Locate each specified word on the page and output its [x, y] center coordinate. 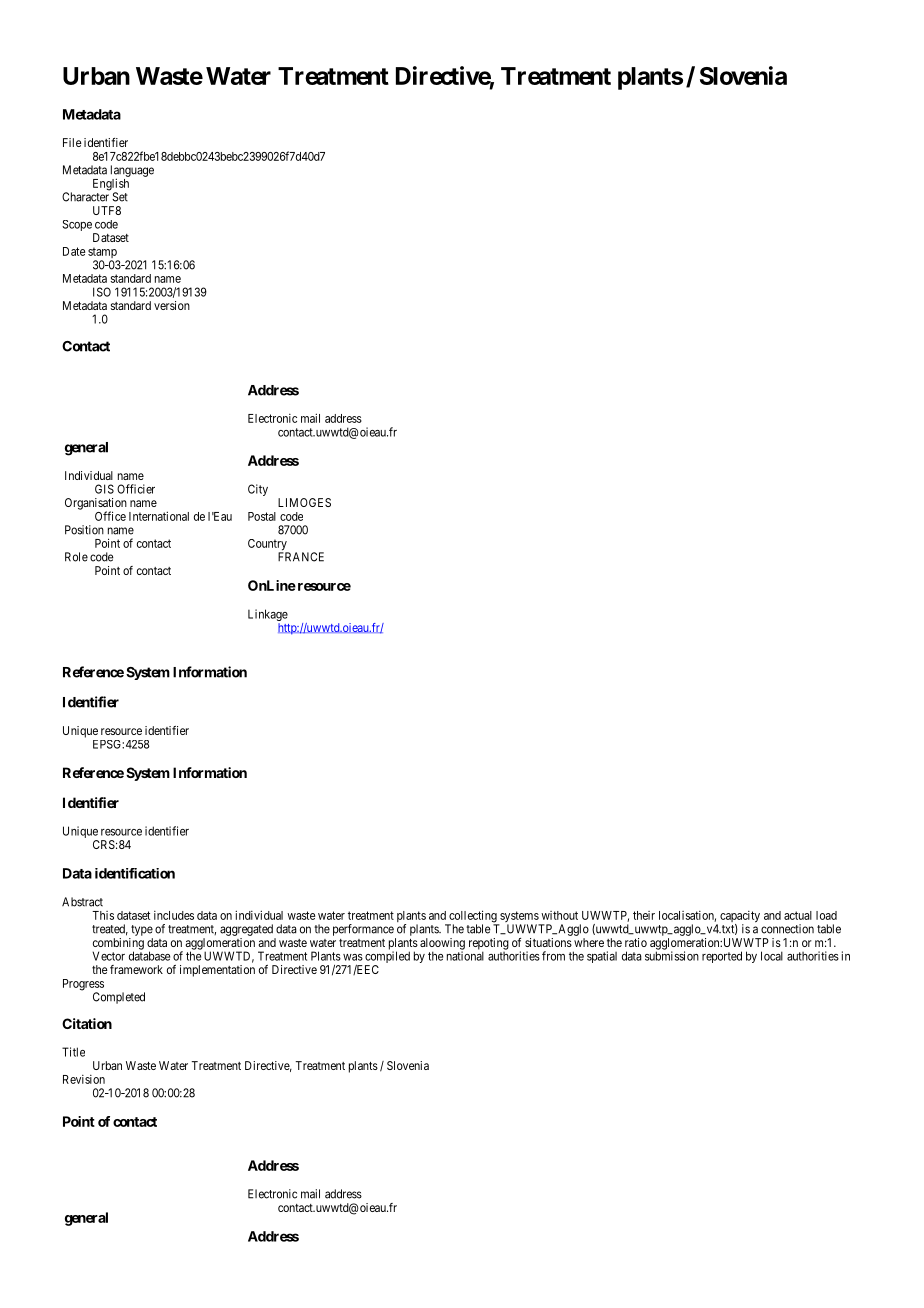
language [132, 172]
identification [135, 873]
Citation [87, 1023]
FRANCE [301, 557]
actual [798, 915]
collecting [473, 917]
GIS [104, 489]
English [111, 185]
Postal [262, 516]
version [172, 305]
